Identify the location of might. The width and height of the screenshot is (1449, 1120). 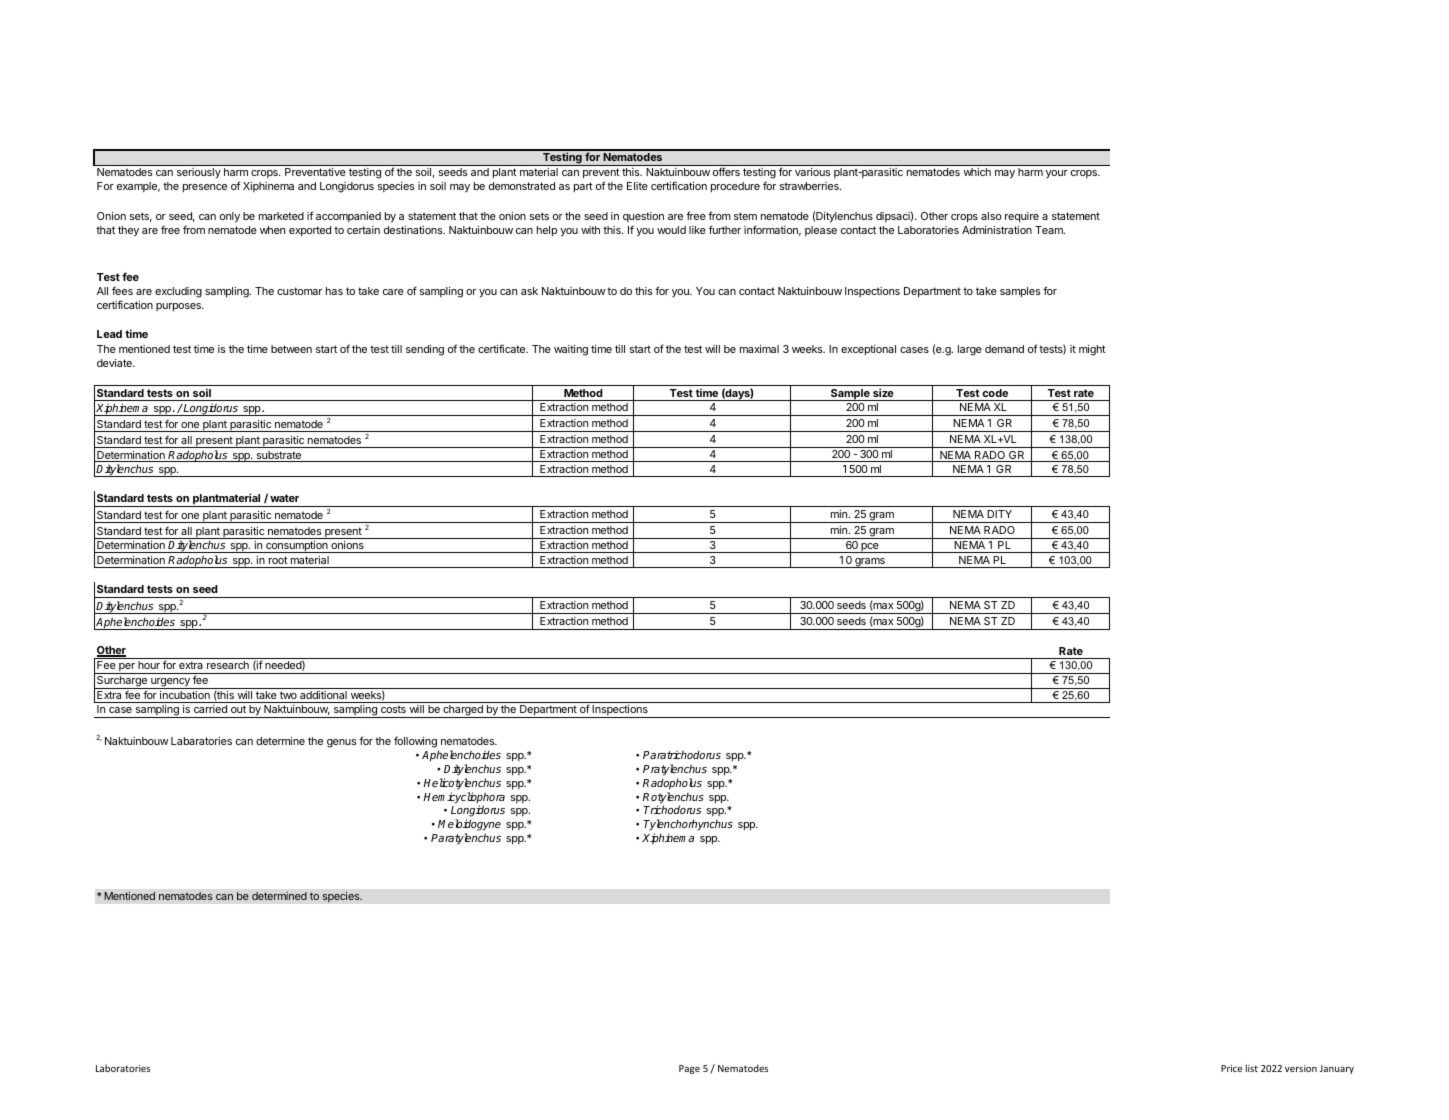
(1092, 350).
